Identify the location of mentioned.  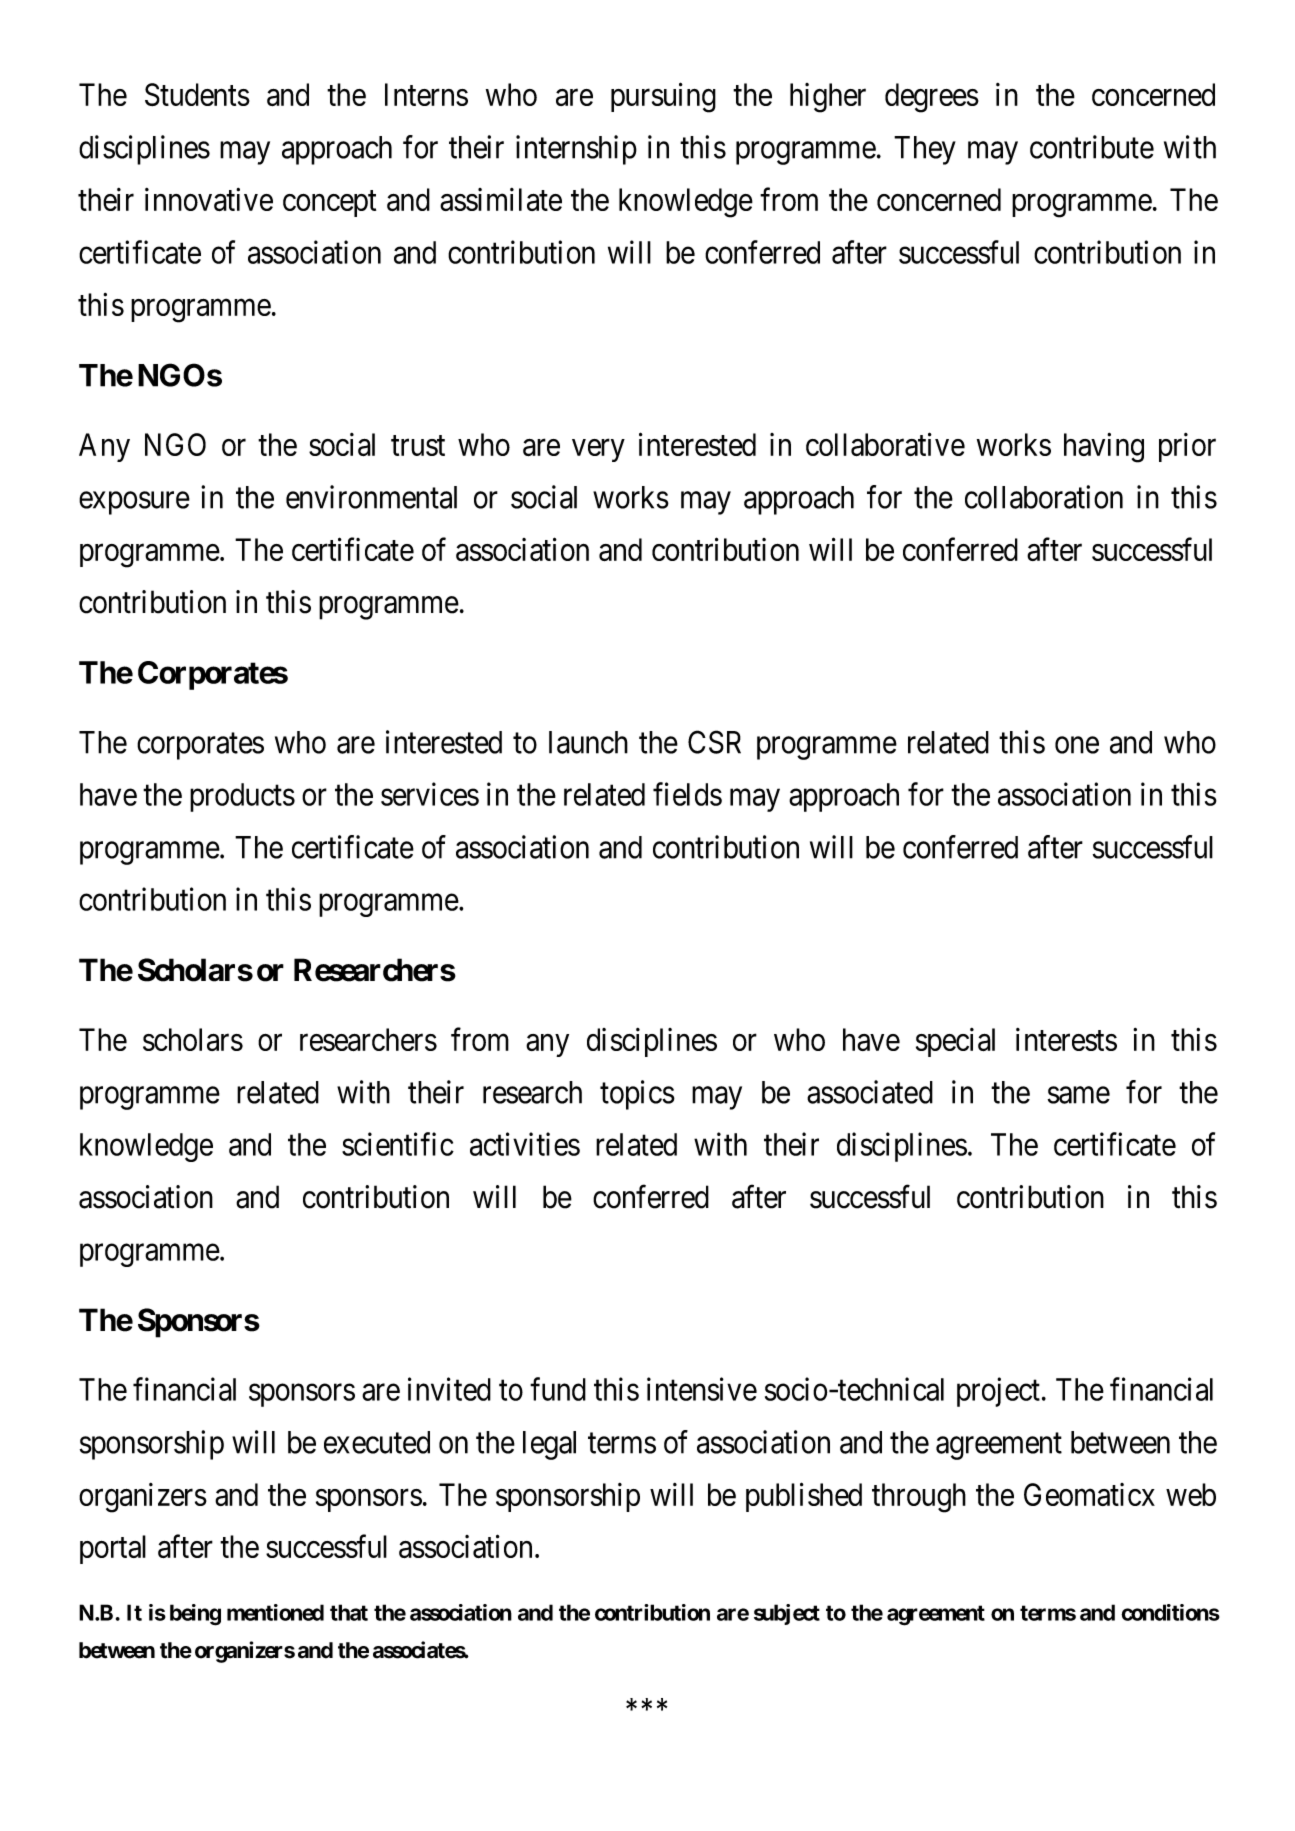
(275, 1612).
